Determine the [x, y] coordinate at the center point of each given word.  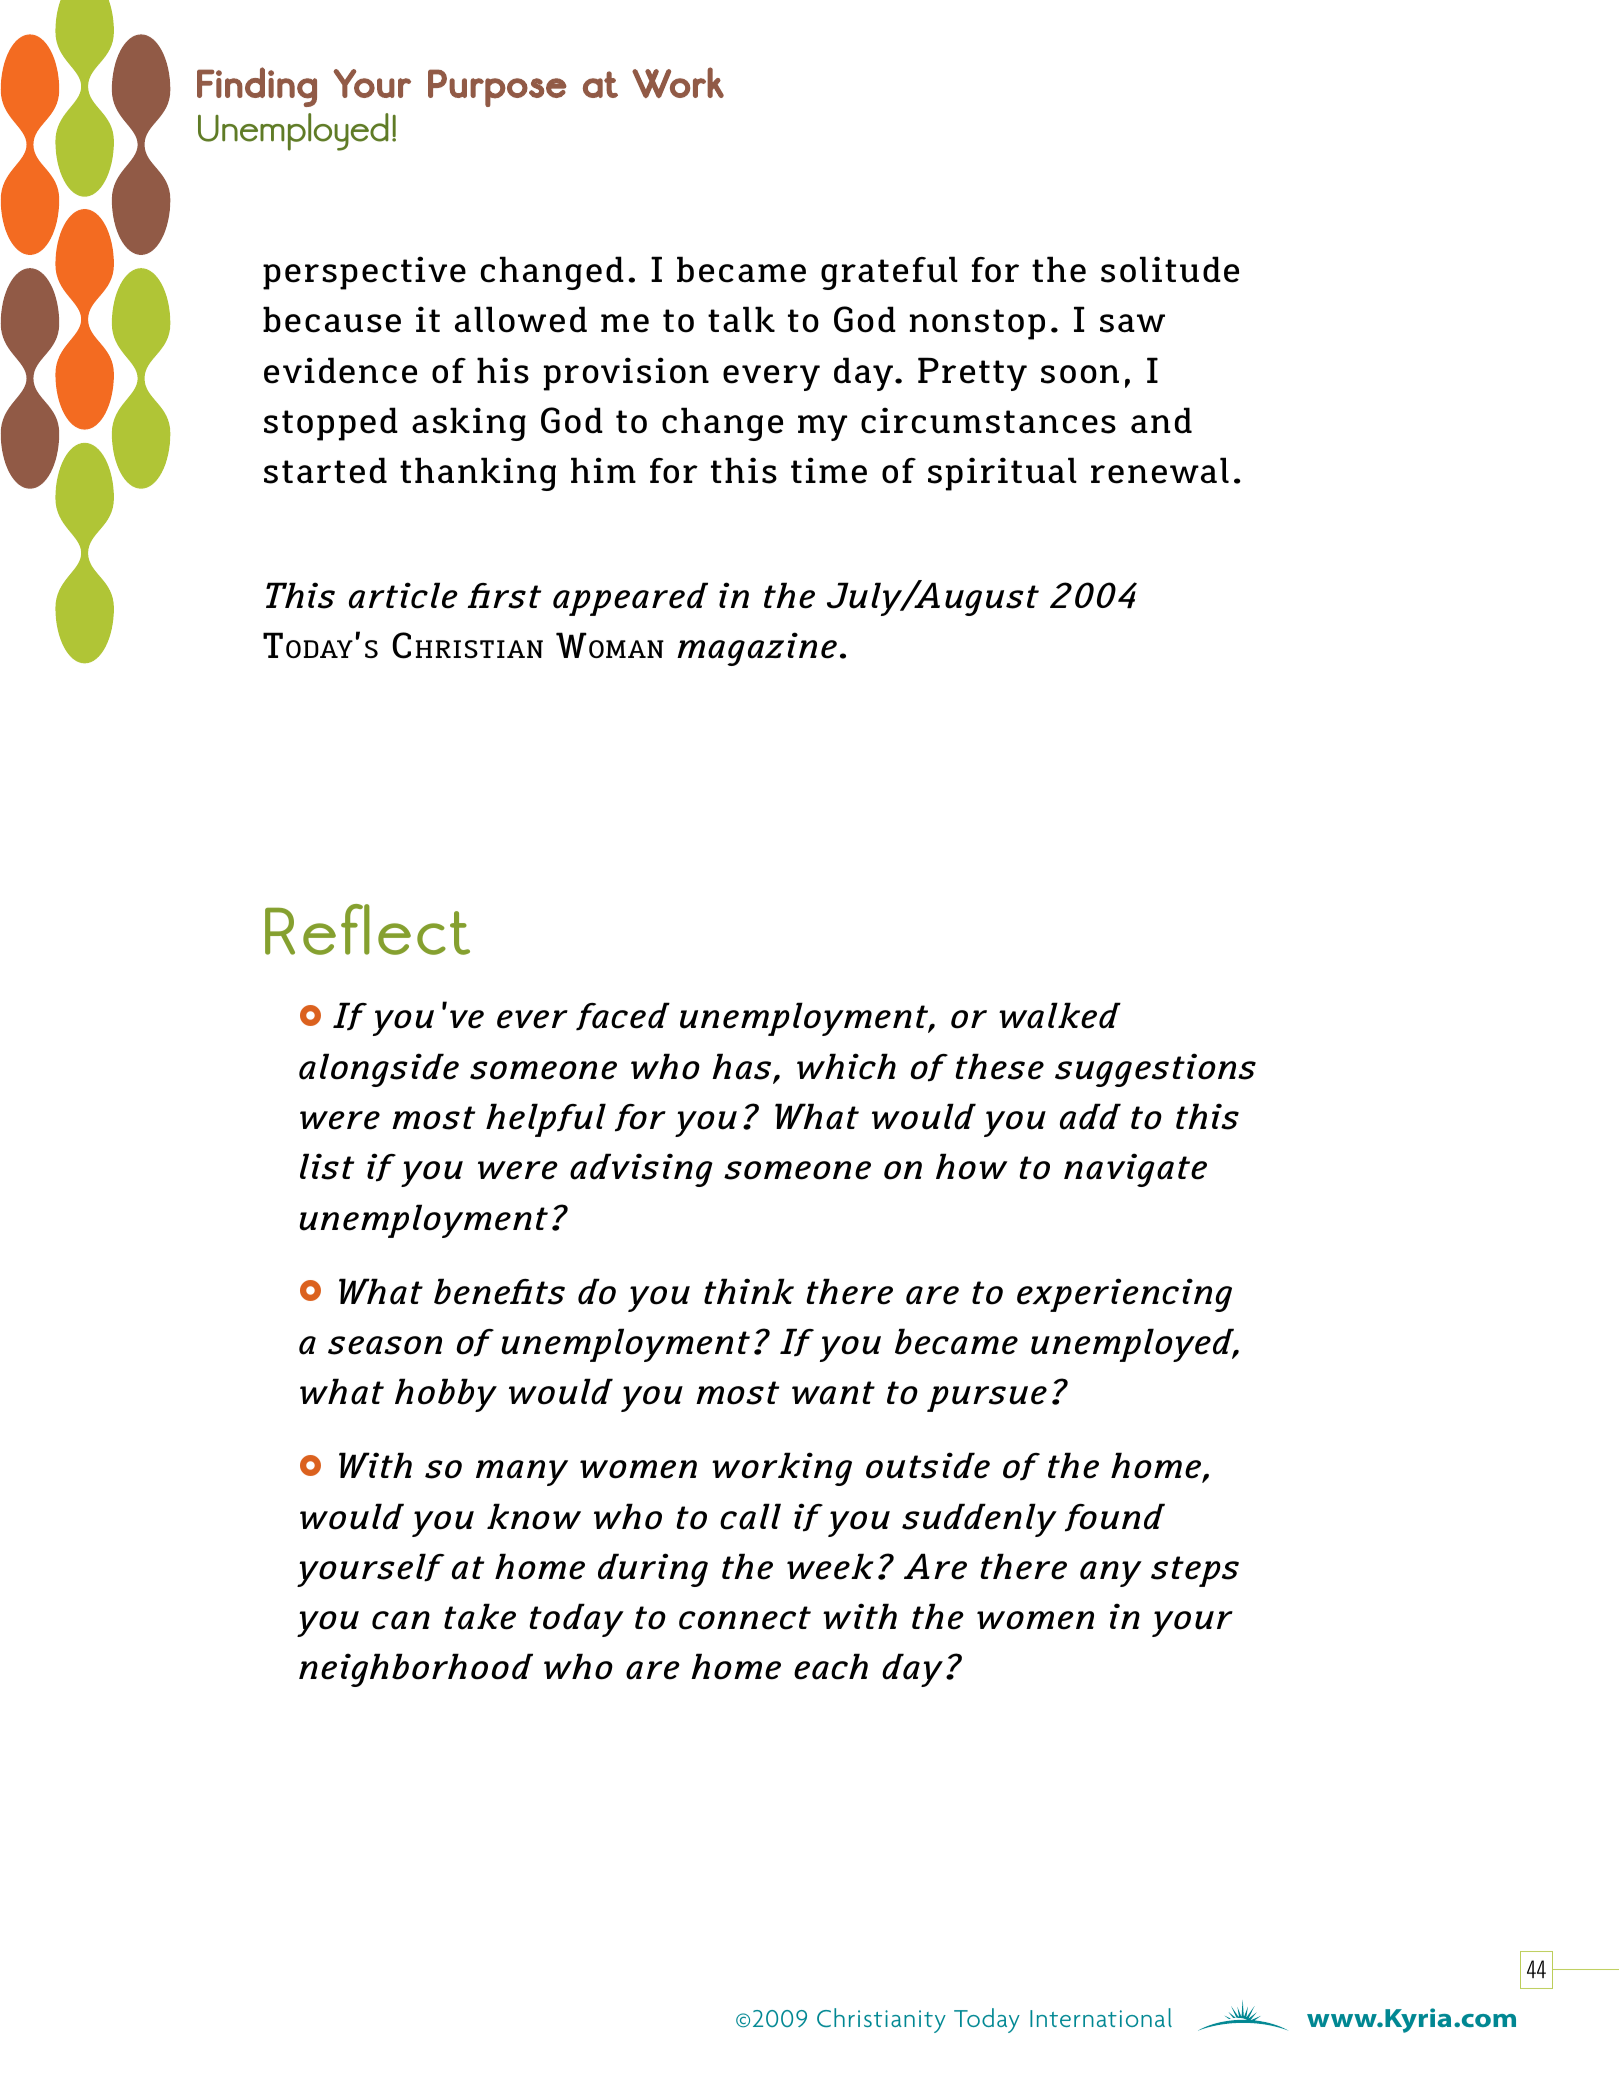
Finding [257, 87]
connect [745, 1618]
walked [1060, 1015]
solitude [1170, 269]
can [401, 1620]
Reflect [367, 929]
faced [623, 1016]
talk [741, 319]
